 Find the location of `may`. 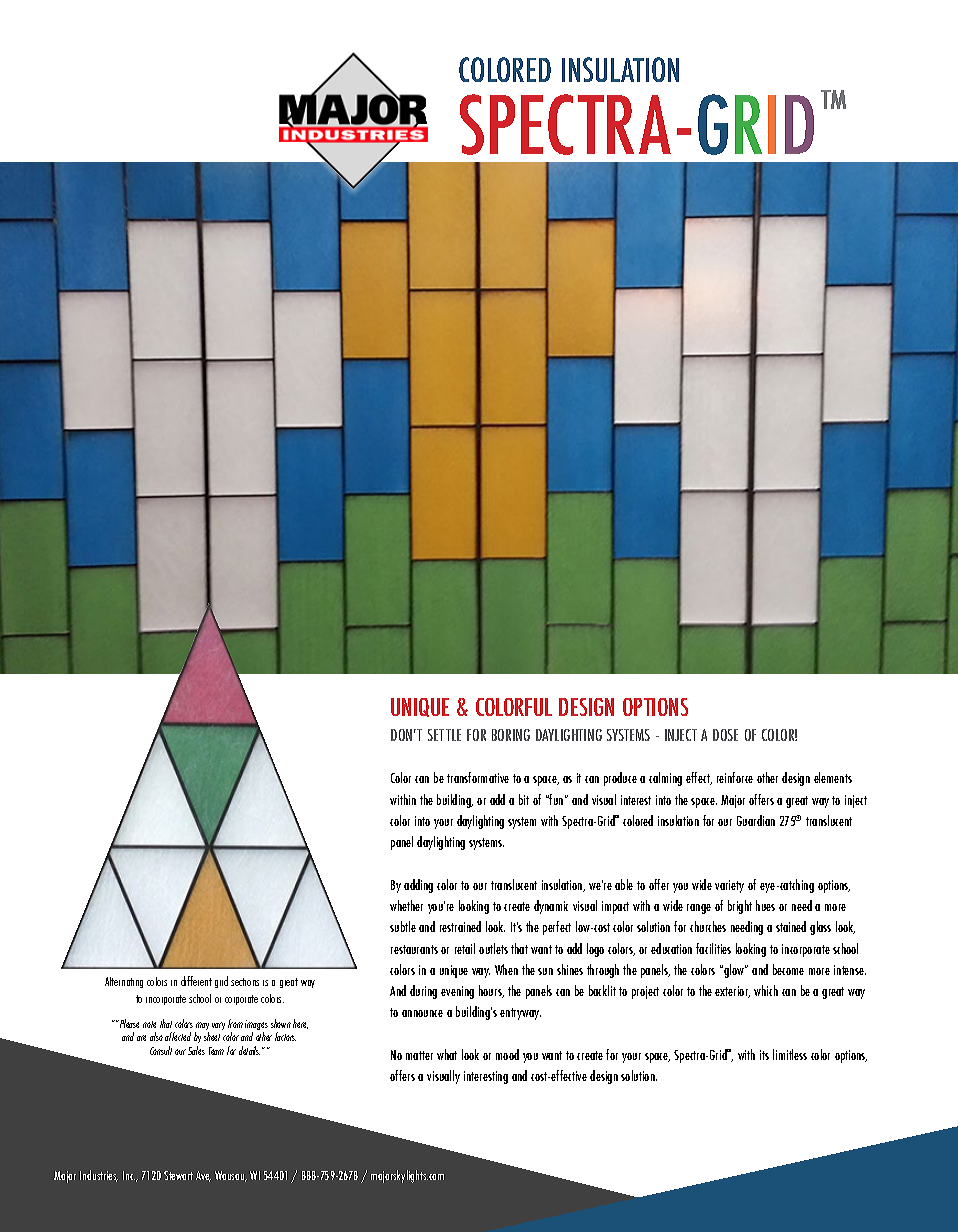

may is located at coordinates (202, 1027).
